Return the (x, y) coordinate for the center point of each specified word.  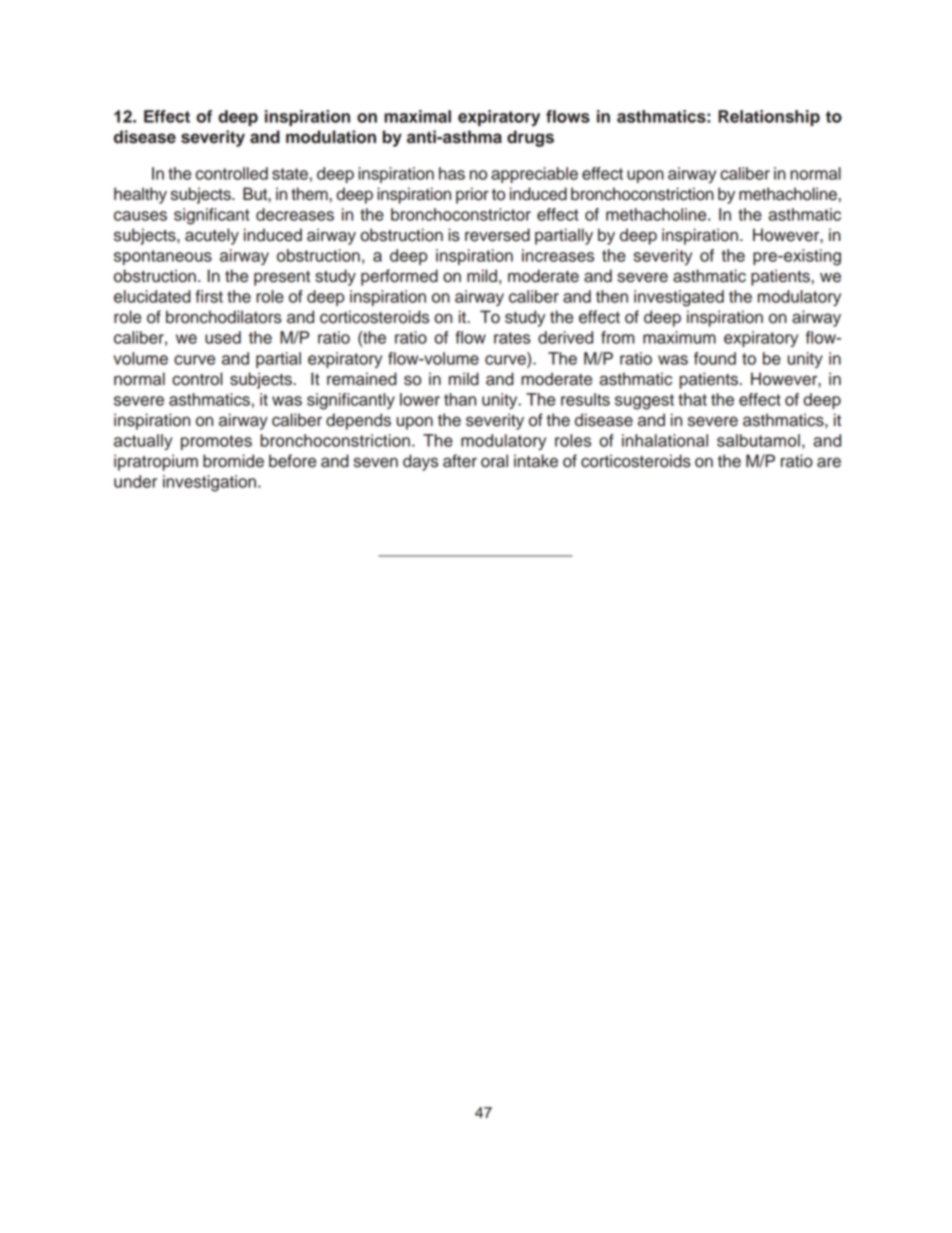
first (209, 296)
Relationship (769, 118)
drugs (530, 138)
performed (399, 277)
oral (494, 461)
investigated (679, 298)
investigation (209, 483)
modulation (331, 137)
